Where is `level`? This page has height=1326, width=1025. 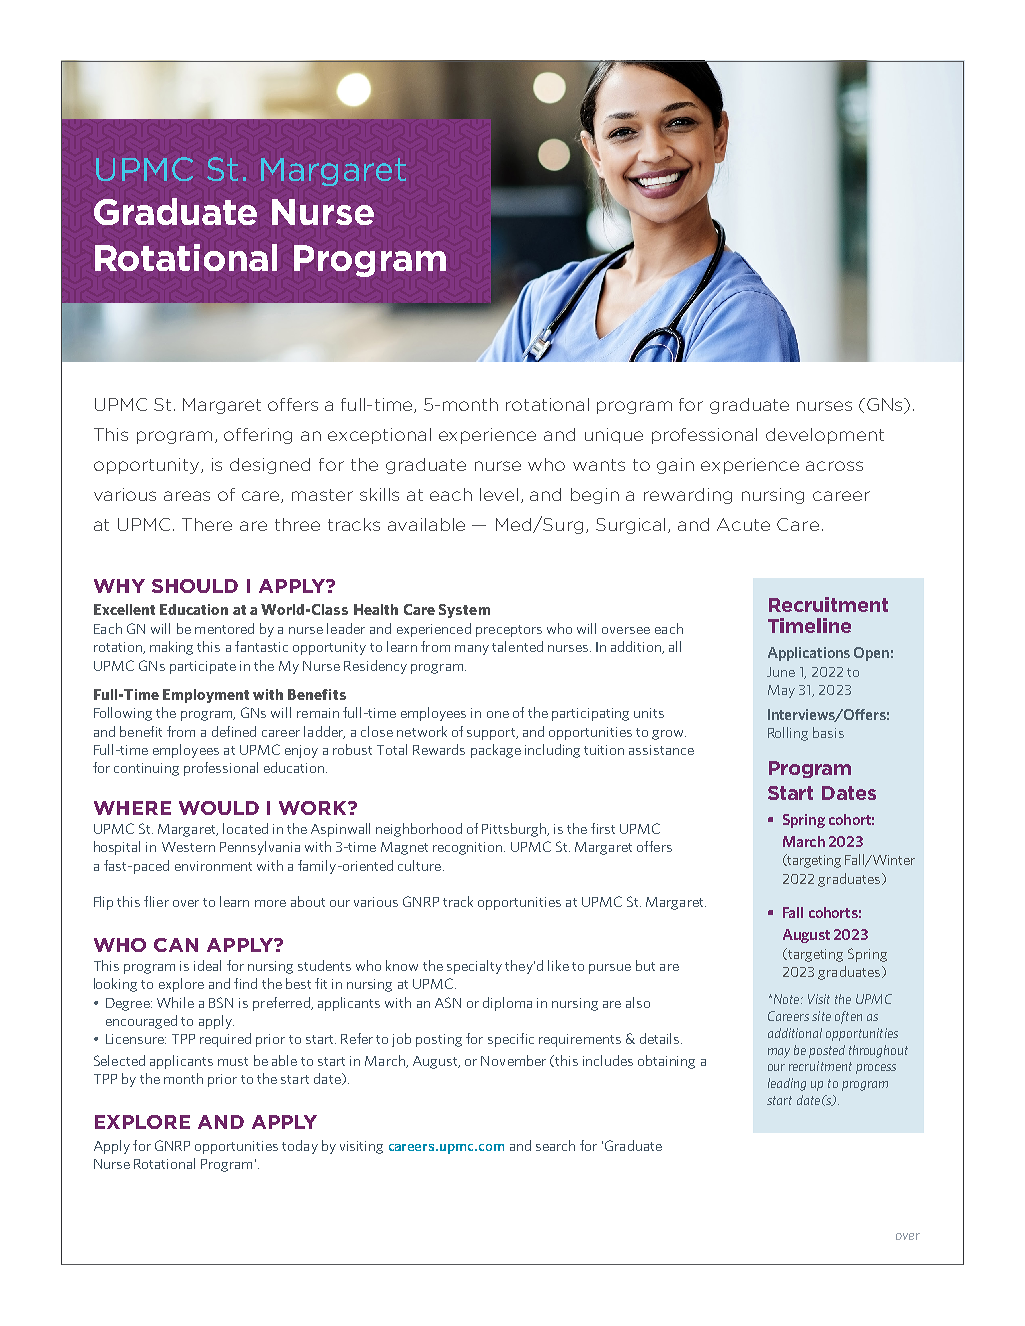
level is located at coordinates (499, 494).
